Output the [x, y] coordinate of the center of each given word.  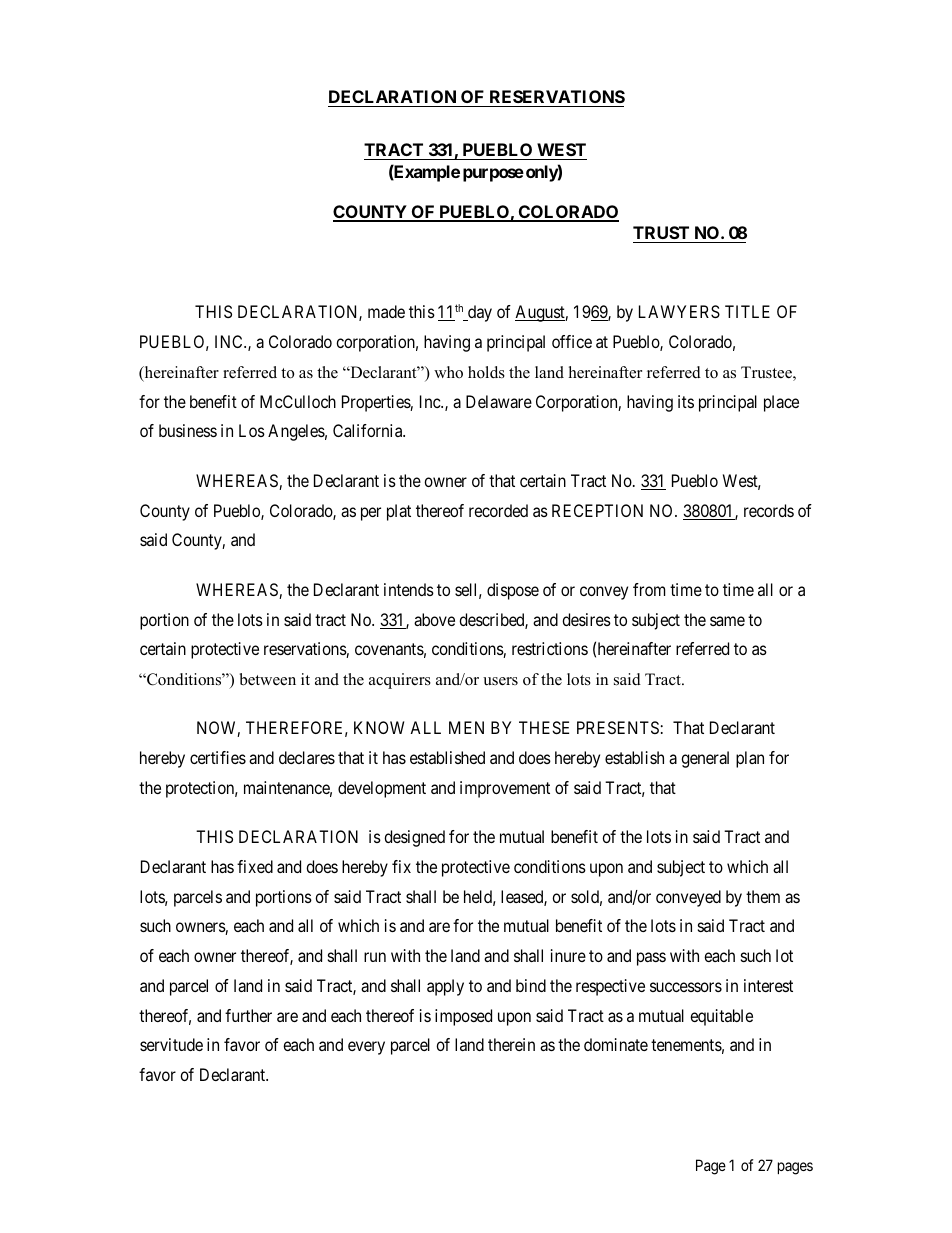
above [434, 619]
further [248, 1015]
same [727, 621]
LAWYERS [679, 311]
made [386, 311]
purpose [493, 175]
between [268, 679]
